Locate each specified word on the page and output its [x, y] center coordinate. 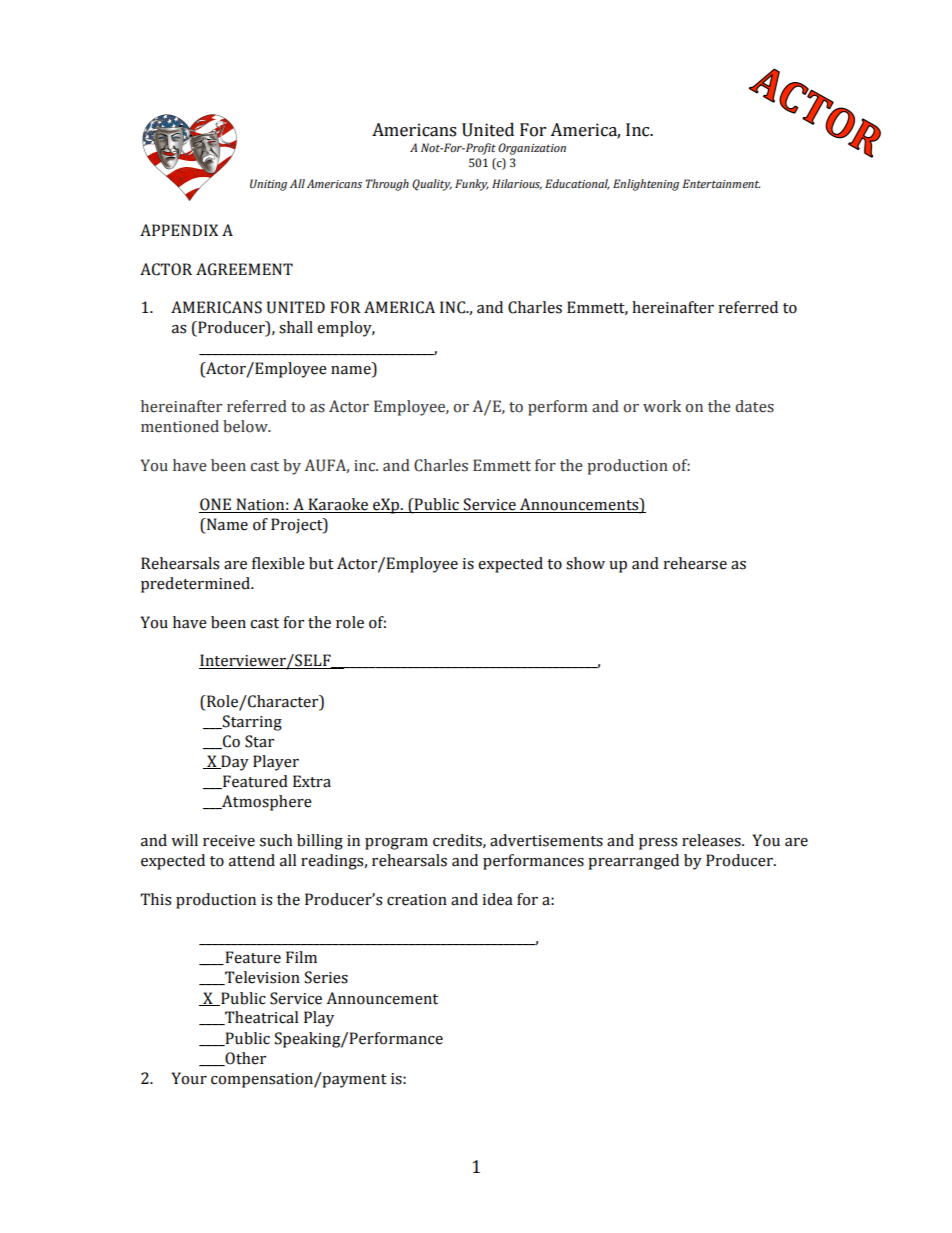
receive [229, 841]
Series [326, 977]
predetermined [196, 585]
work [662, 406]
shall [296, 327]
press [658, 844]
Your [189, 1078]
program [396, 844]
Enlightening [646, 185]
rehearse [695, 563]
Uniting [268, 185]
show [585, 563]
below [246, 426]
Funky [472, 185]
